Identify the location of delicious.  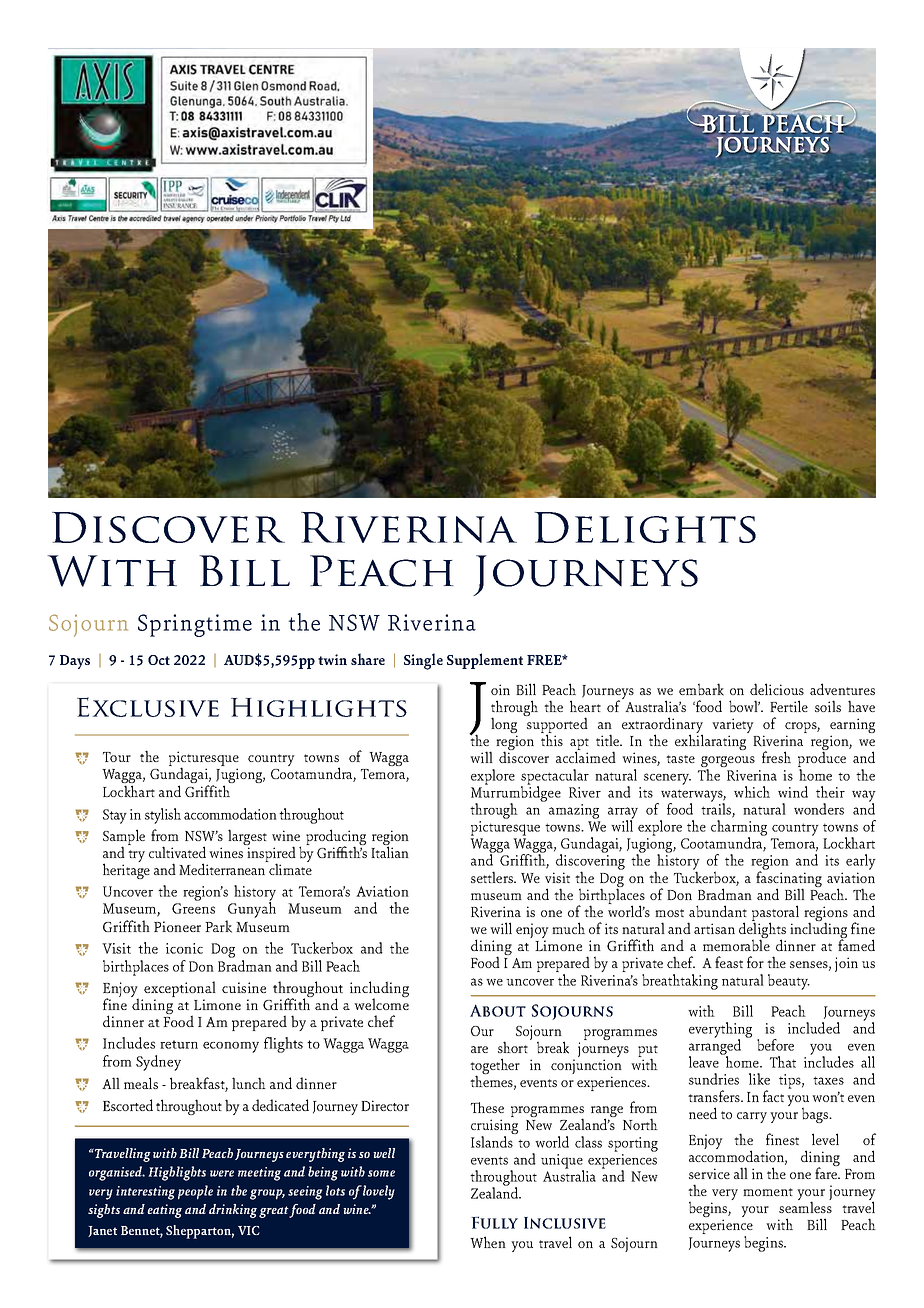
(777, 689).
